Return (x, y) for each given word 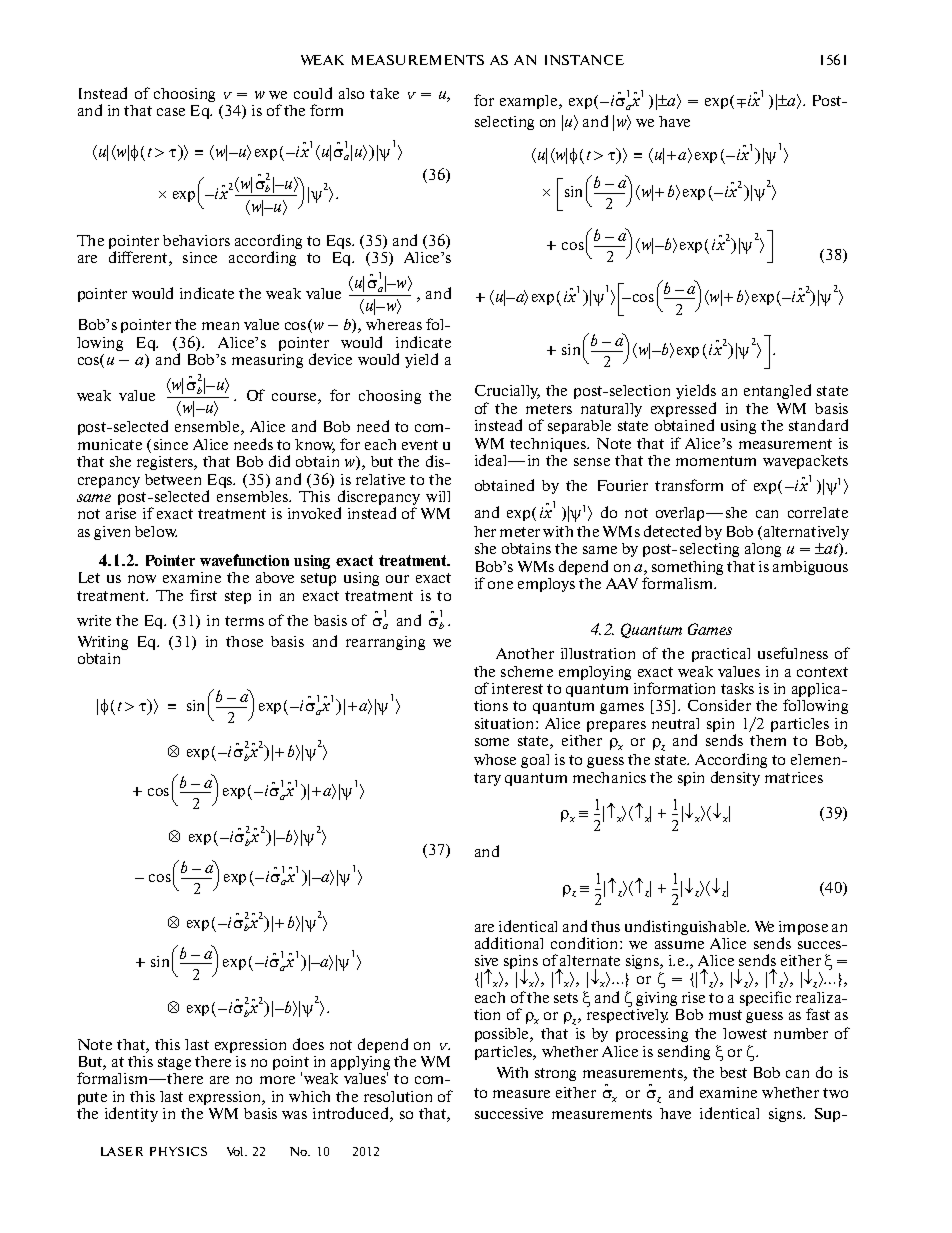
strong (555, 1074)
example (530, 102)
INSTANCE (584, 60)
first (203, 595)
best (733, 1072)
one (500, 585)
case (171, 112)
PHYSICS (178, 1151)
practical (721, 655)
